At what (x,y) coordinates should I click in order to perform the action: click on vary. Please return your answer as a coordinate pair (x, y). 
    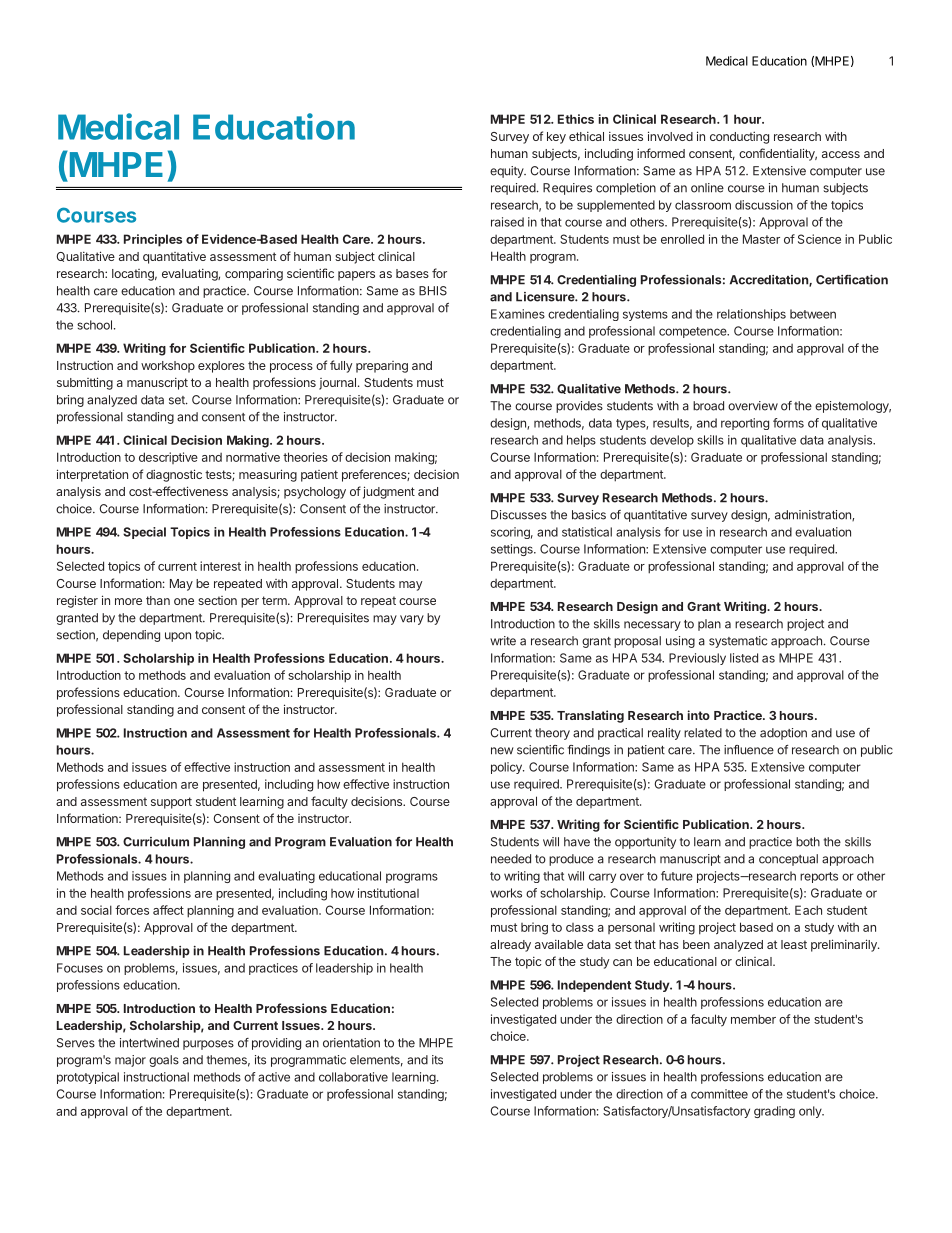
    Looking at the image, I should click on (412, 620).
